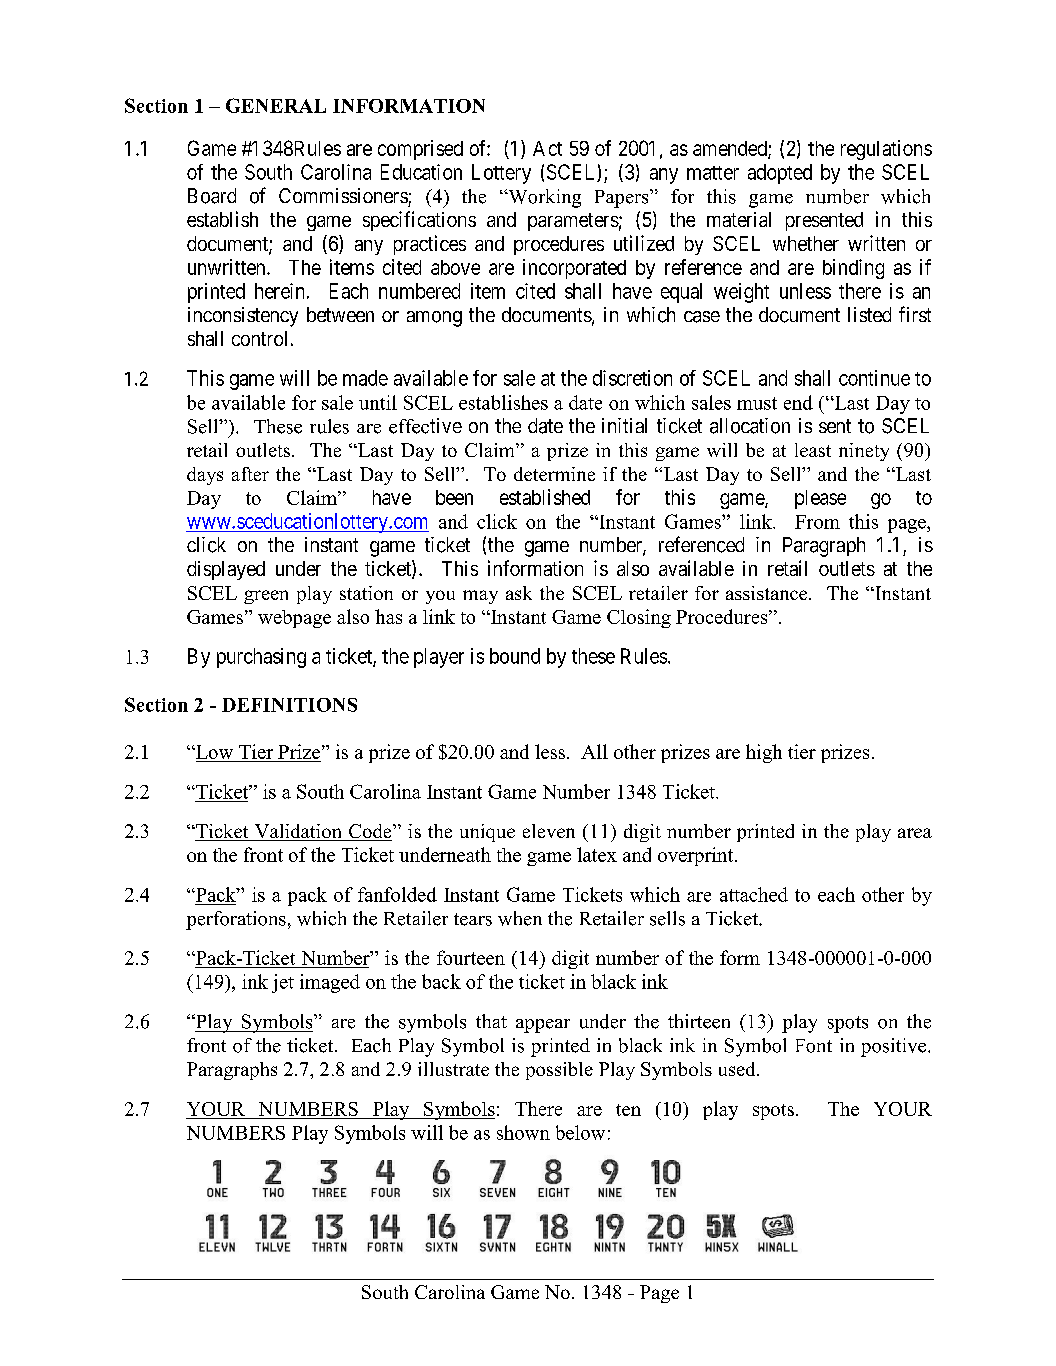  Describe the element at coordinates (276, 105) in the document. I see `GENERAL` at that location.
